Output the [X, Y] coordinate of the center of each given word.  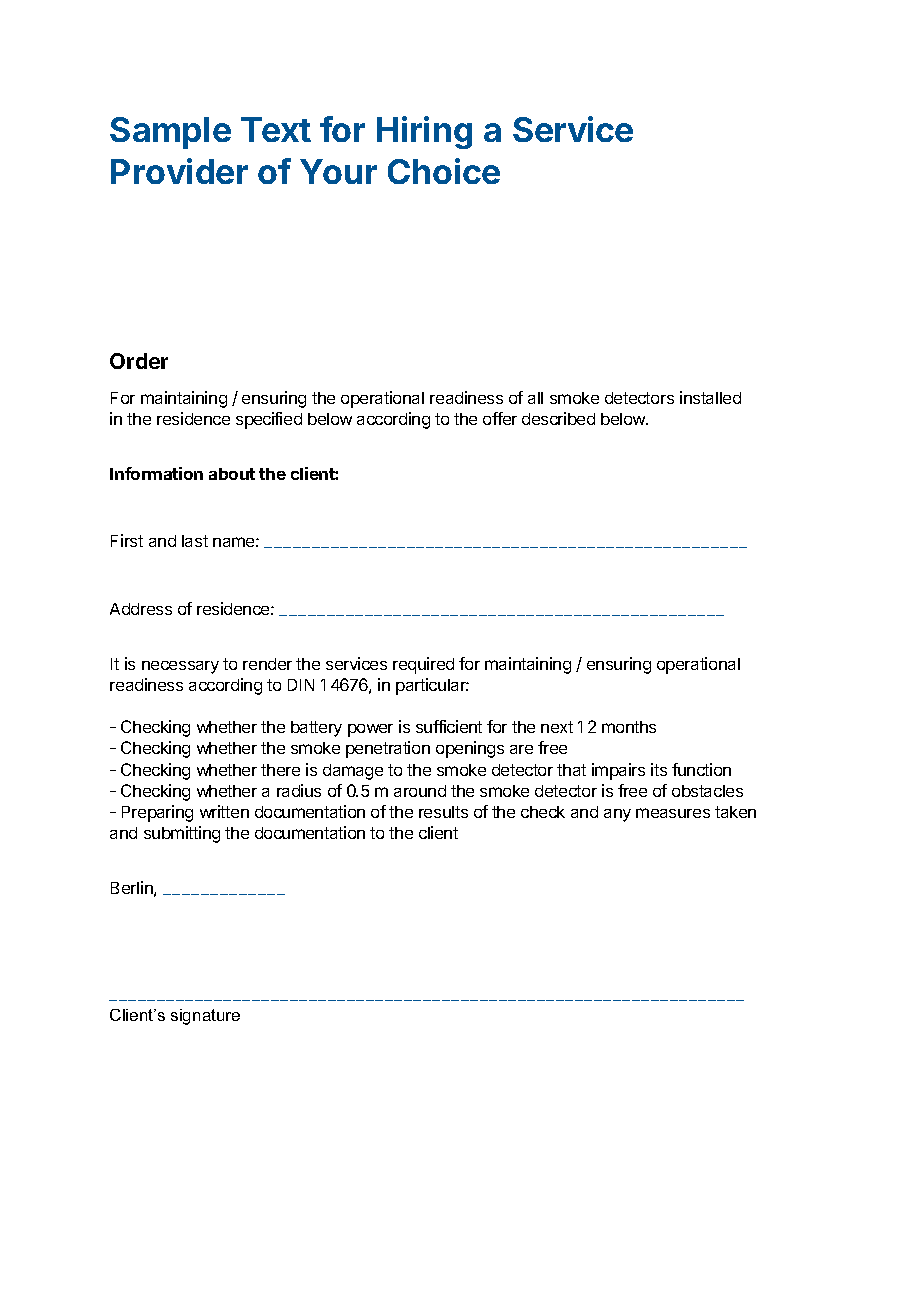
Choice [444, 171]
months [629, 727]
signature [205, 1017]
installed [710, 397]
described [558, 418]
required [423, 665]
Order [139, 361]
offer [500, 418]
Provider [179, 171]
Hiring [424, 132]
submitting [182, 834]
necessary [180, 667]
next [557, 727]
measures [673, 813]
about [232, 474]
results [443, 812]
